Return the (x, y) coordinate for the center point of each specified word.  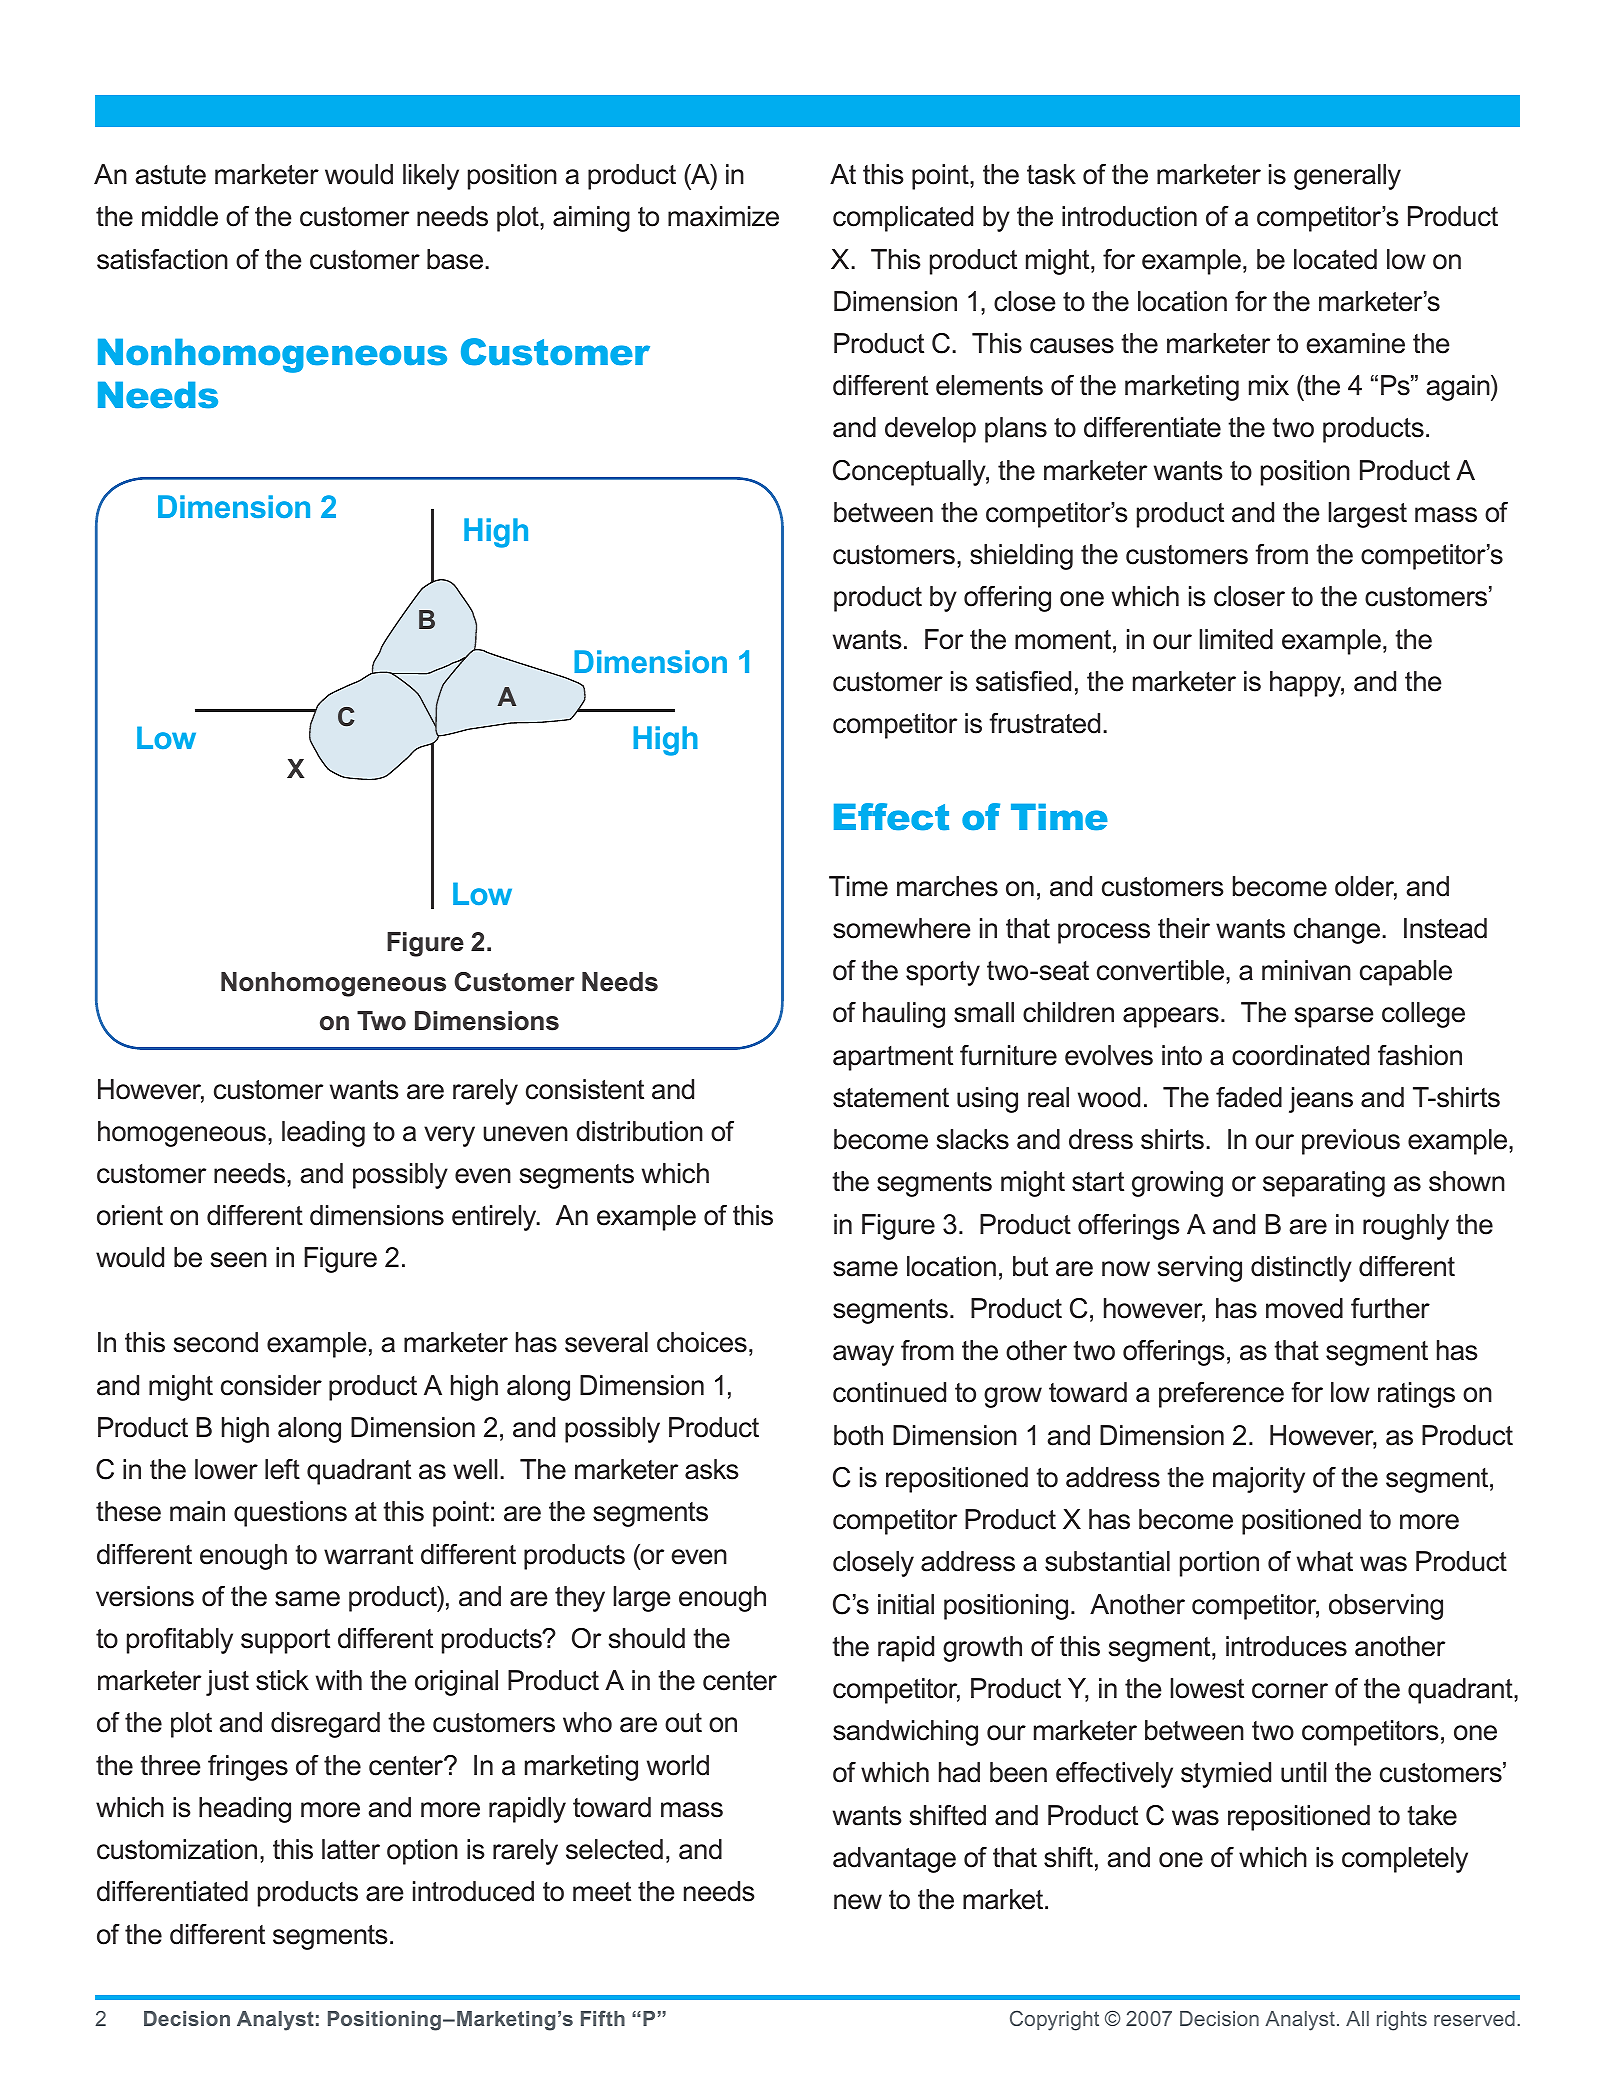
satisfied (1023, 681)
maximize (723, 216)
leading (323, 1134)
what (1325, 1561)
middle (180, 216)
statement (891, 1098)
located (1335, 259)
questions (290, 1514)
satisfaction (162, 259)
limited (1236, 639)
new (858, 1902)
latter (351, 1849)
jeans (1321, 1100)
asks (712, 1469)
